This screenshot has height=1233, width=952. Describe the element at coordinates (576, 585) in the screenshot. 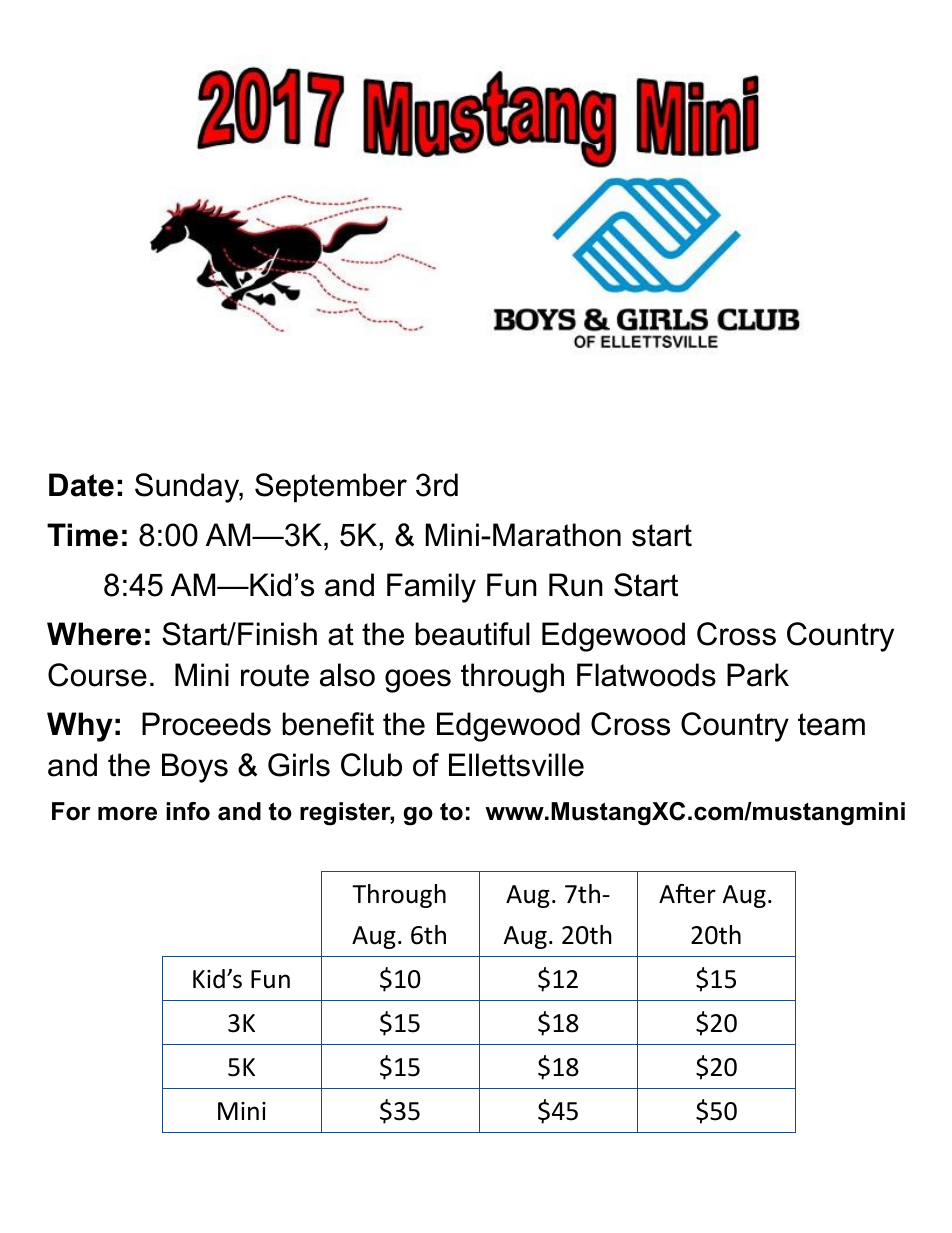

I see `Run` at that location.
